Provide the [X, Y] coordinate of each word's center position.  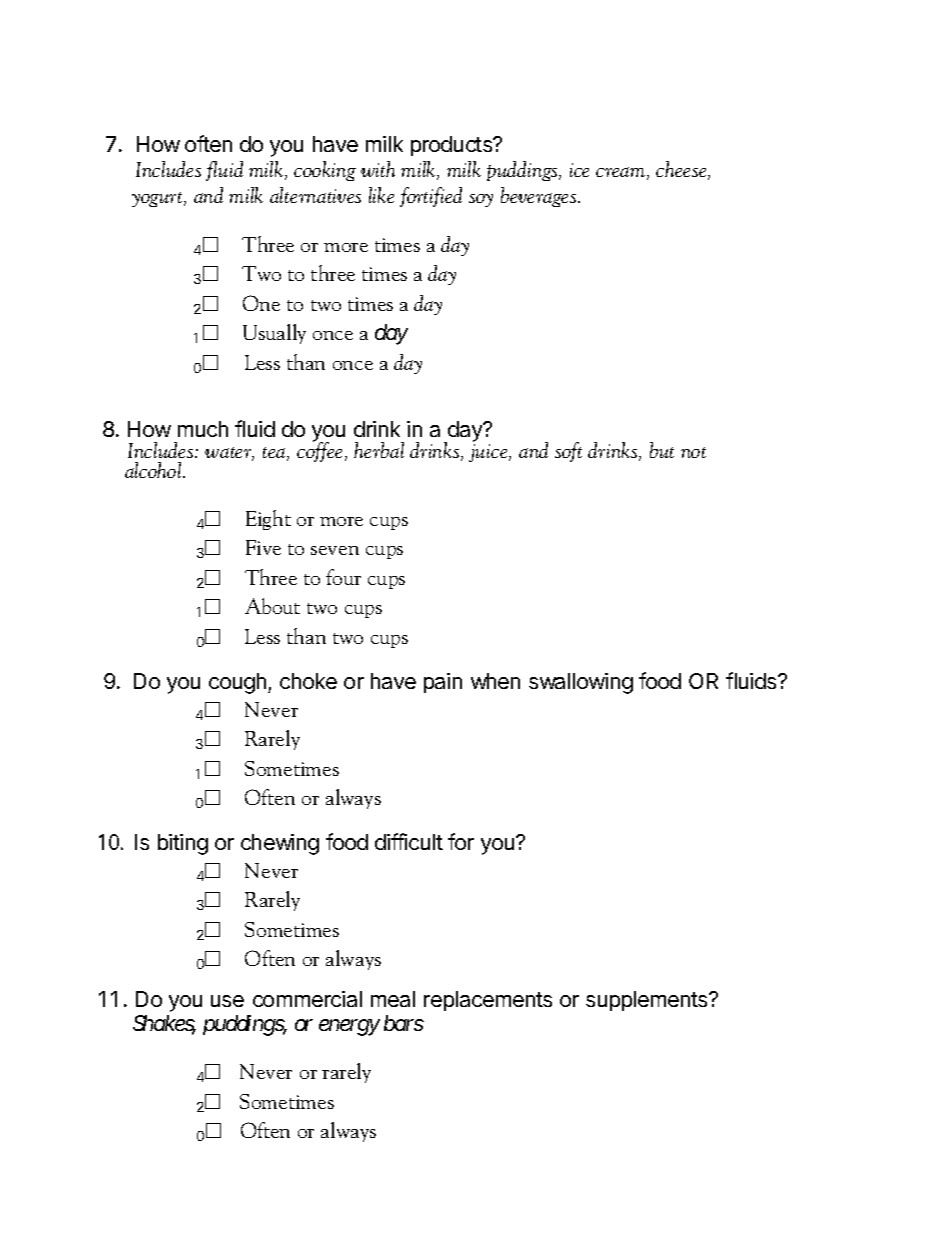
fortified [431, 197]
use [227, 1001]
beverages [540, 197]
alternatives [315, 195]
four [343, 577]
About [272, 606]
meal [393, 999]
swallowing [581, 683]
